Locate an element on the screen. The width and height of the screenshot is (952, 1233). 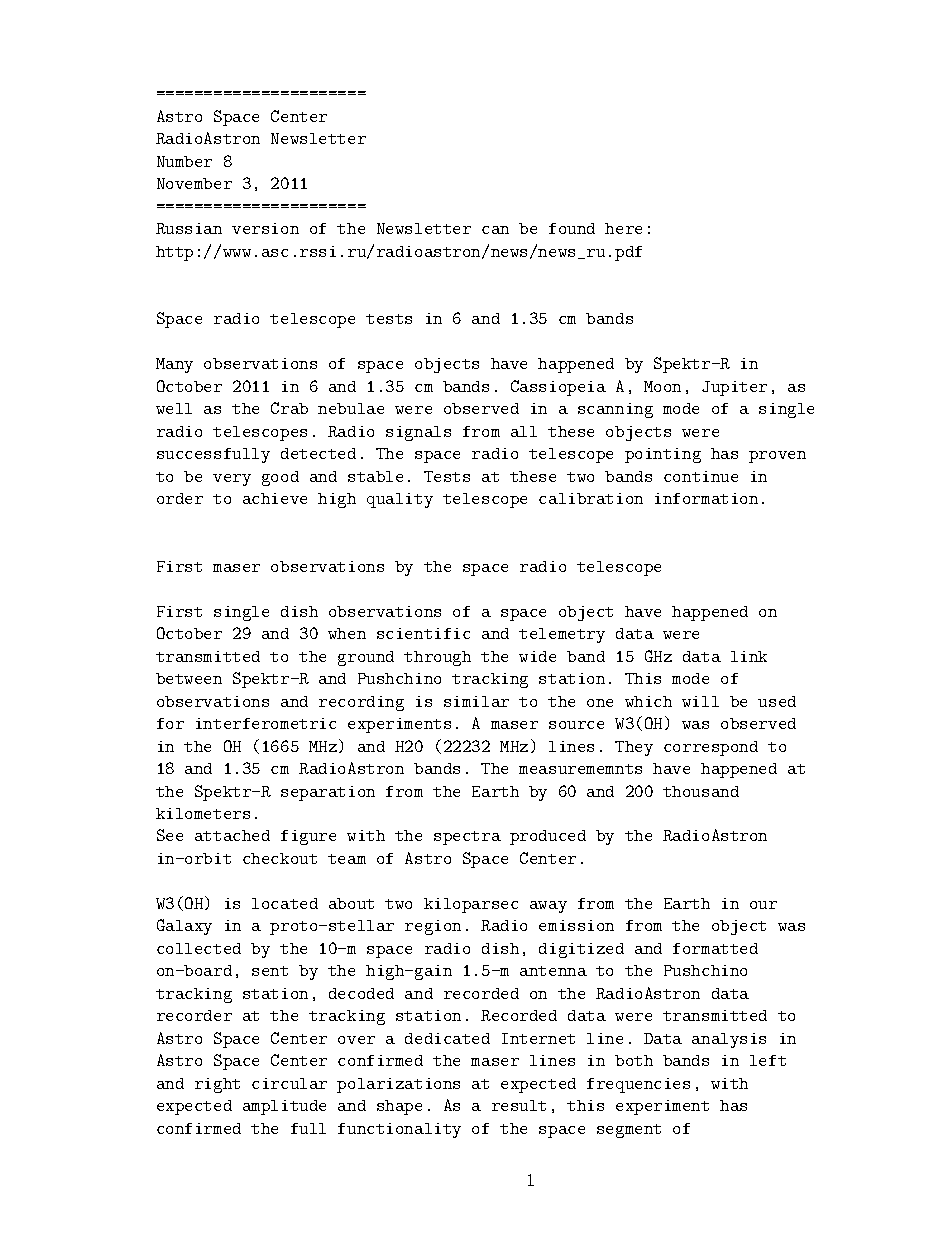
November is located at coordinates (194, 183).
